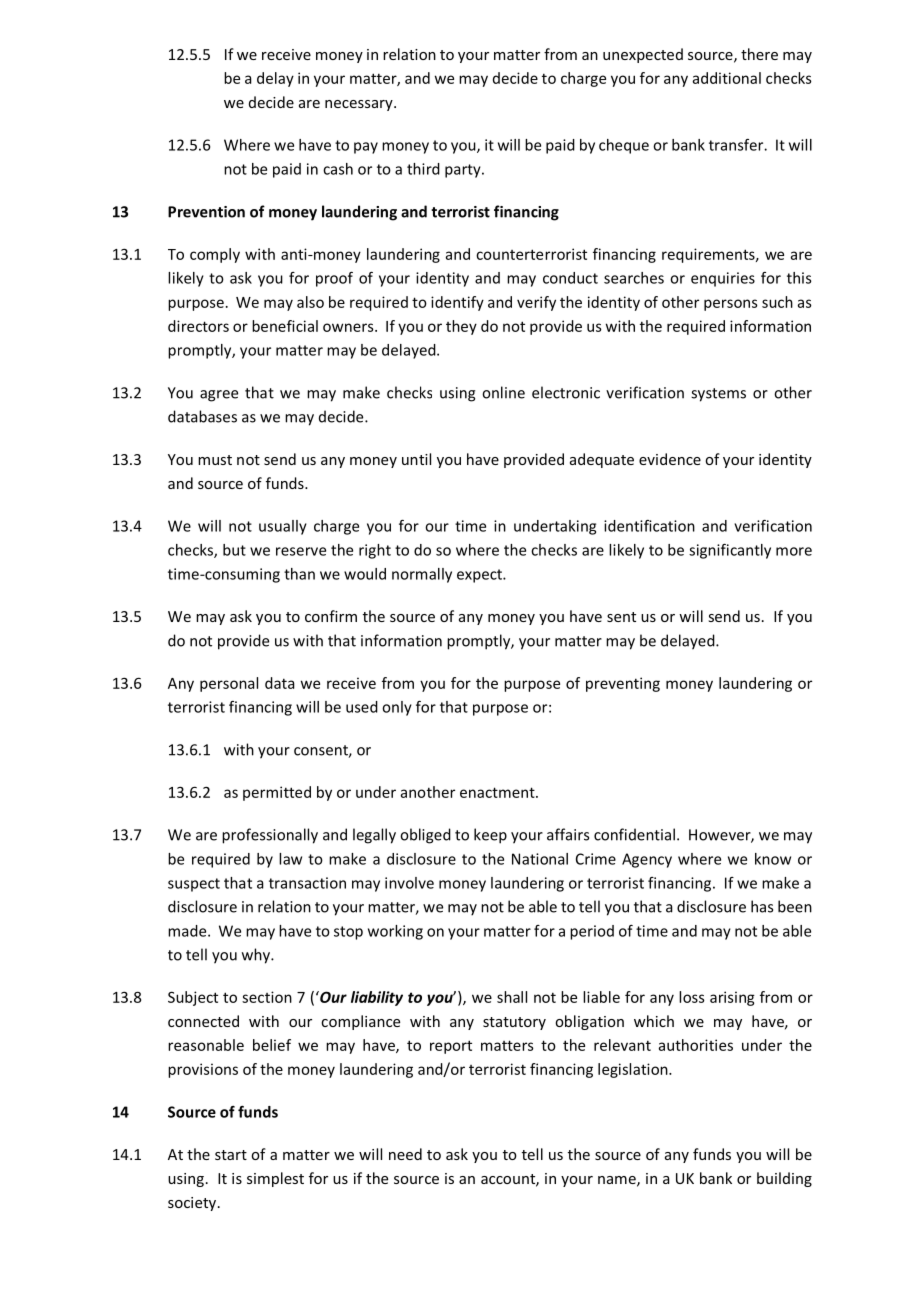 The height and width of the screenshot is (1307, 924). I want to click on normally, so click(422, 575).
